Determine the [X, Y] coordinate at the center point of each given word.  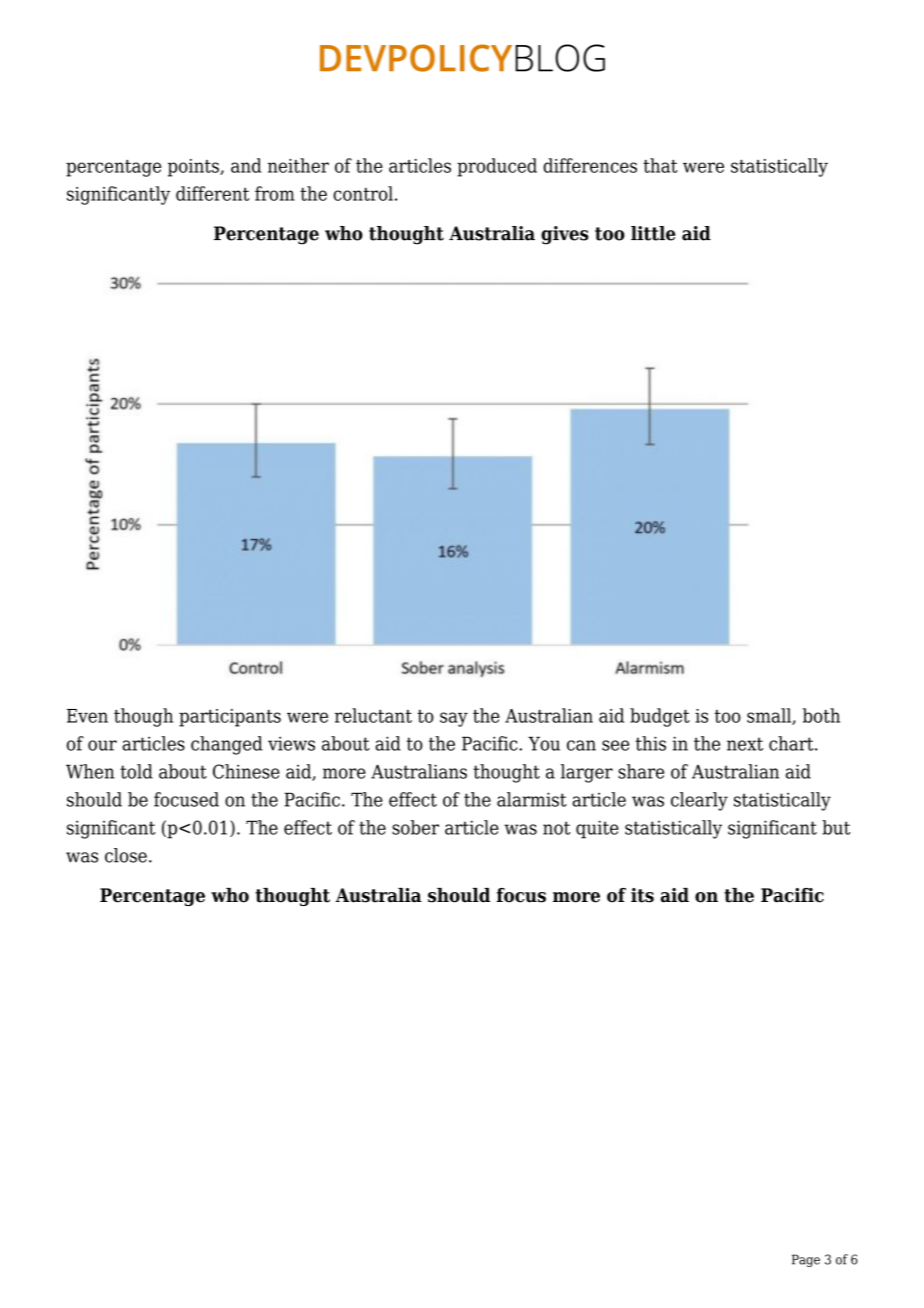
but [836, 827]
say [454, 719]
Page [806, 1260]
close [126, 855]
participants [230, 718]
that [660, 165]
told [136, 771]
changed [227, 745]
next [745, 744]
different [212, 193]
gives [565, 235]
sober [415, 827]
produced [497, 167]
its [642, 895]
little [653, 233]
